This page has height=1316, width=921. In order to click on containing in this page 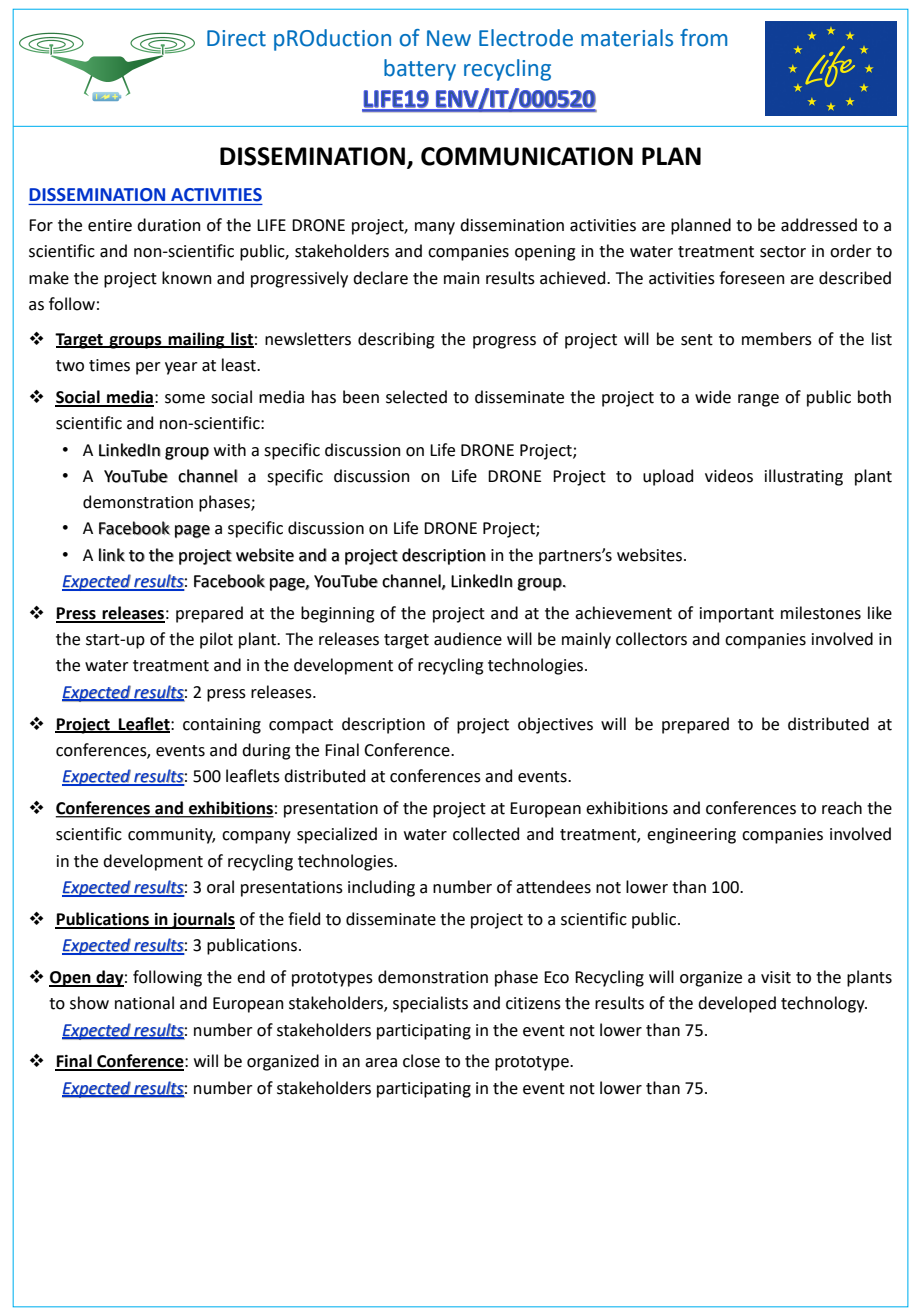, I will do `click(222, 726)`.
